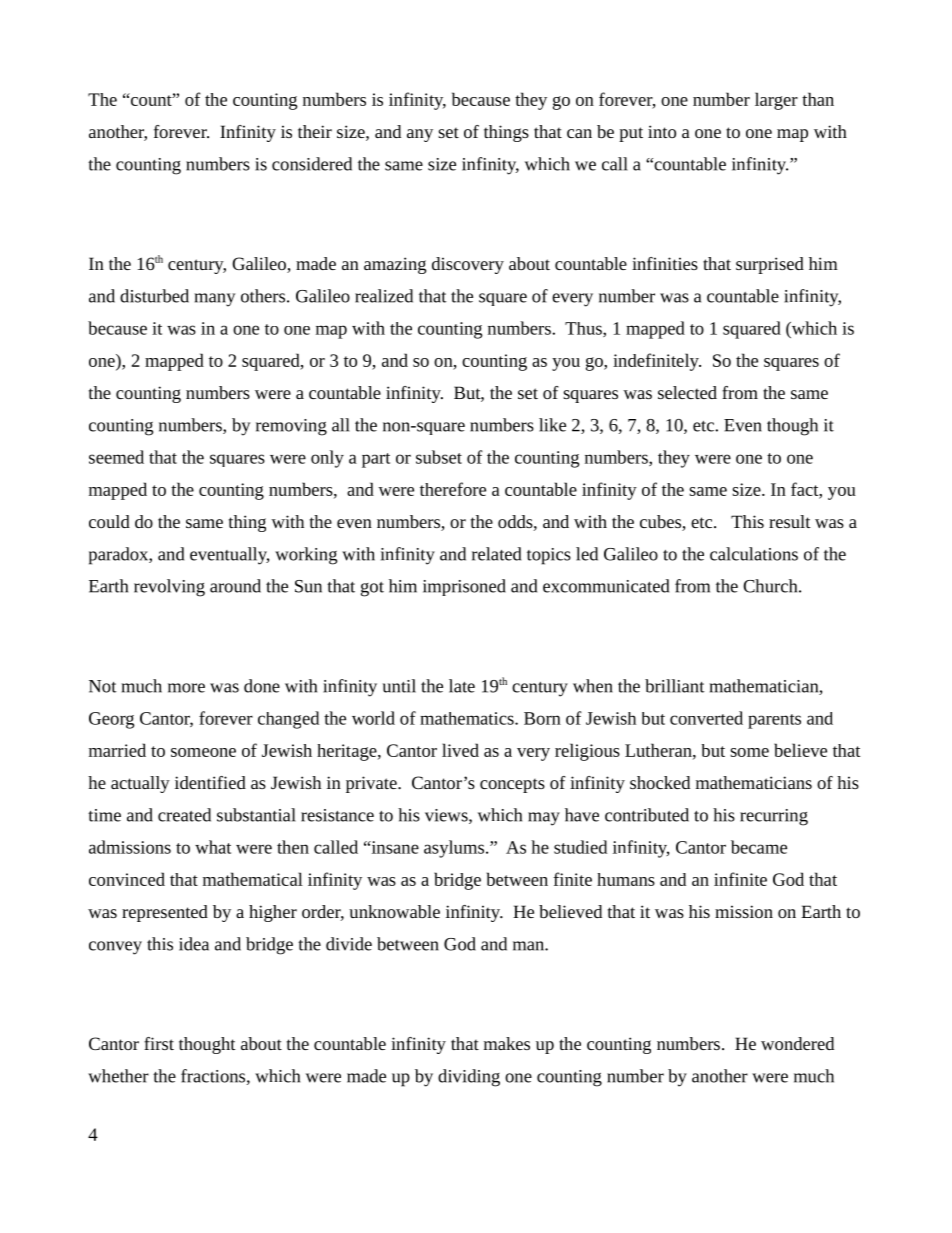  I want to click on their, so click(315, 131).
